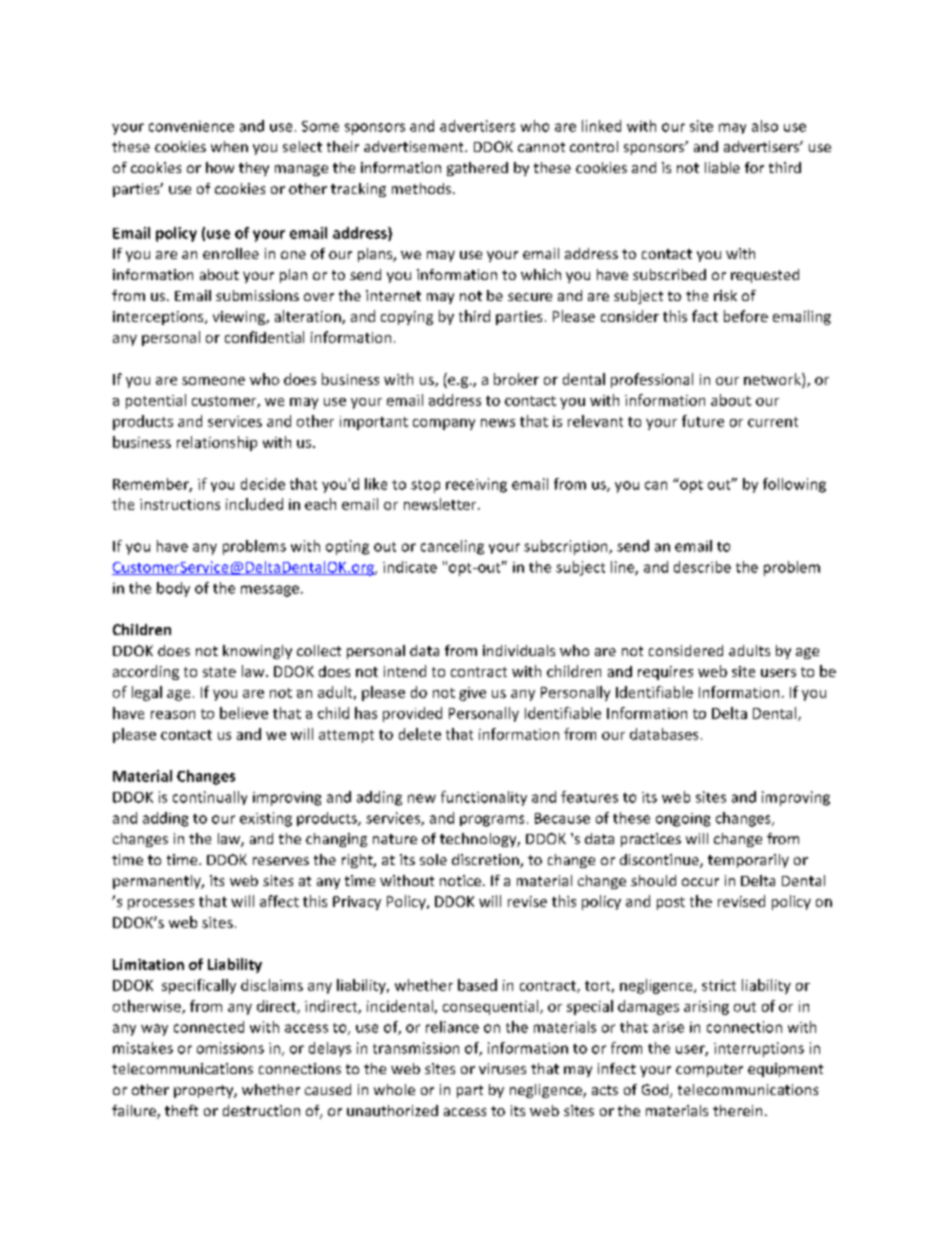 Image resolution: width=952 pixels, height=1233 pixels. Describe the element at coordinates (156, 401) in the document. I see `potential` at that location.
